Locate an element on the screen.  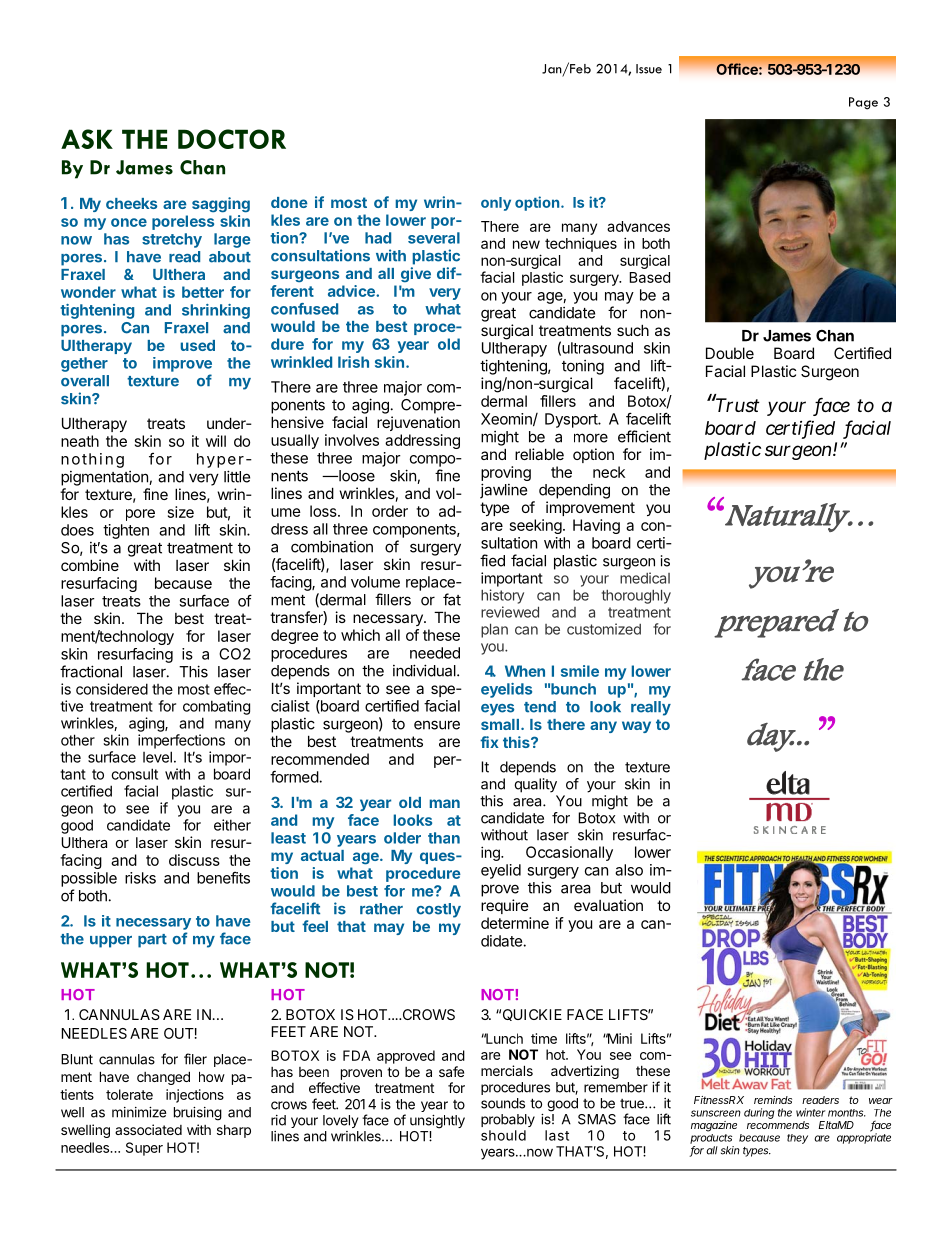
bruising is located at coordinates (198, 1114).
